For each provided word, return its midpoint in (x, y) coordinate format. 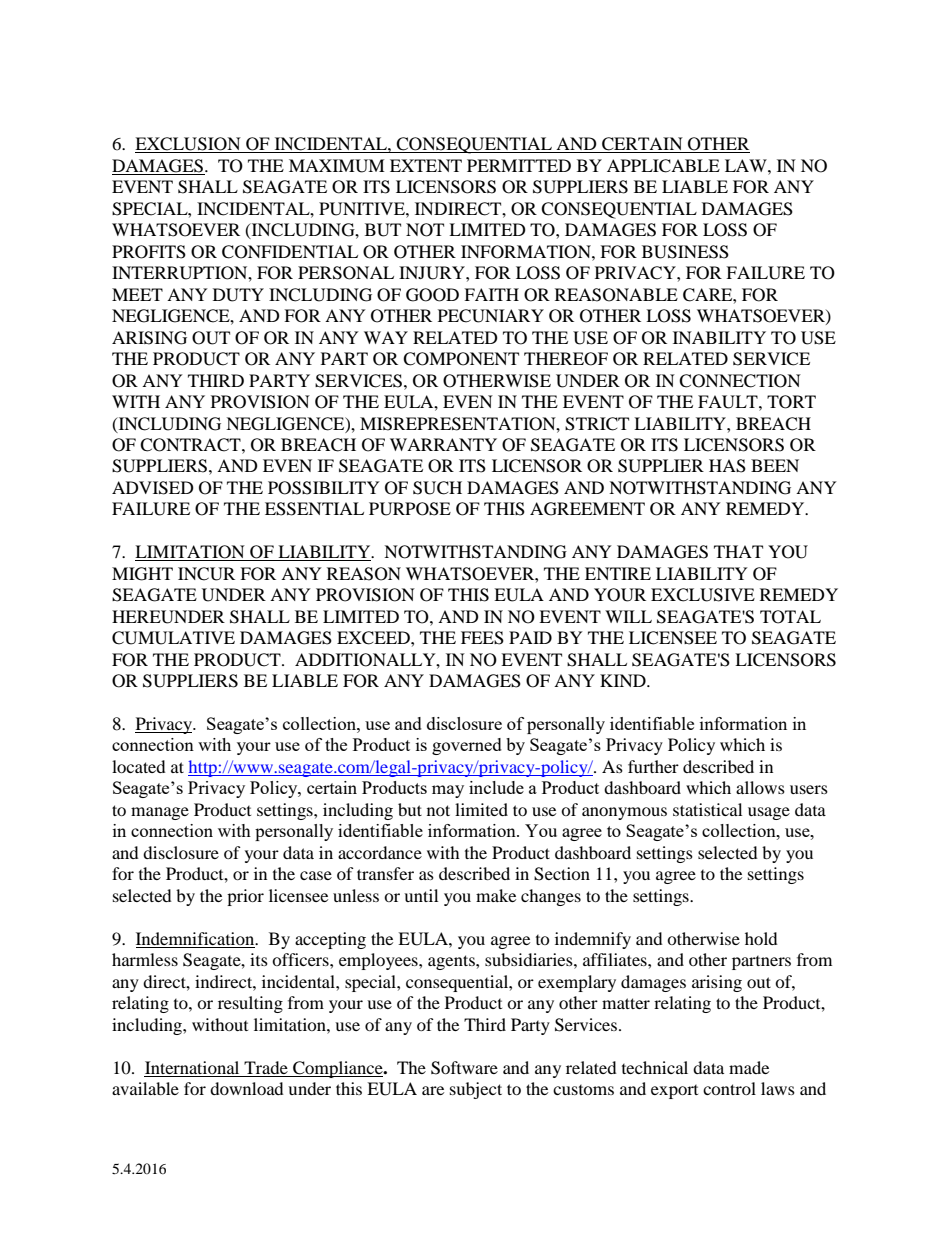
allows (760, 787)
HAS (727, 466)
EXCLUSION (189, 145)
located (139, 766)
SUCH (437, 488)
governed (467, 746)
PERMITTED (519, 165)
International (192, 1067)
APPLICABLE (663, 166)
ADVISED (153, 488)
